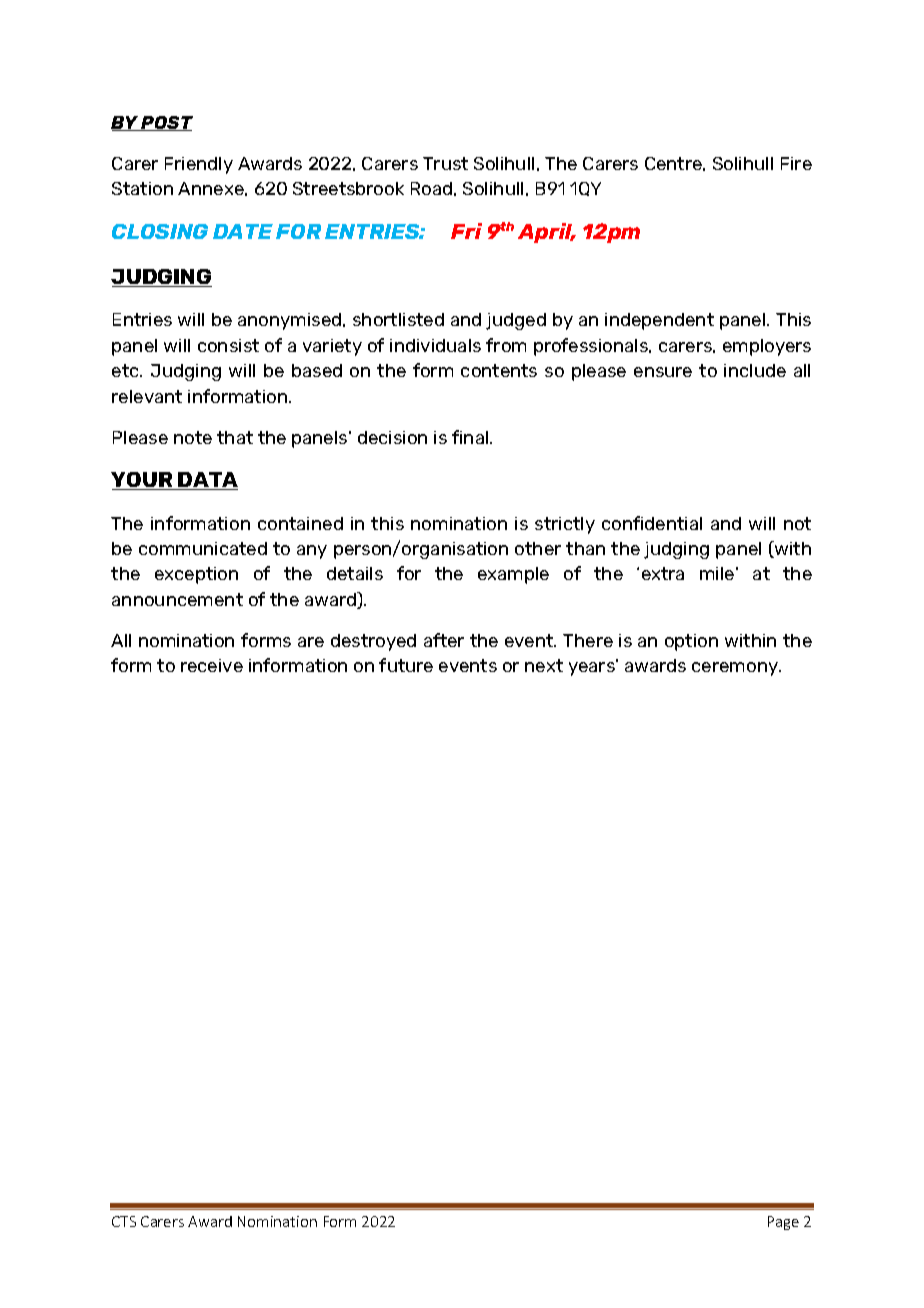 The image size is (924, 1308). Describe the element at coordinates (471, 437) in the screenshot. I see `final` at that location.
